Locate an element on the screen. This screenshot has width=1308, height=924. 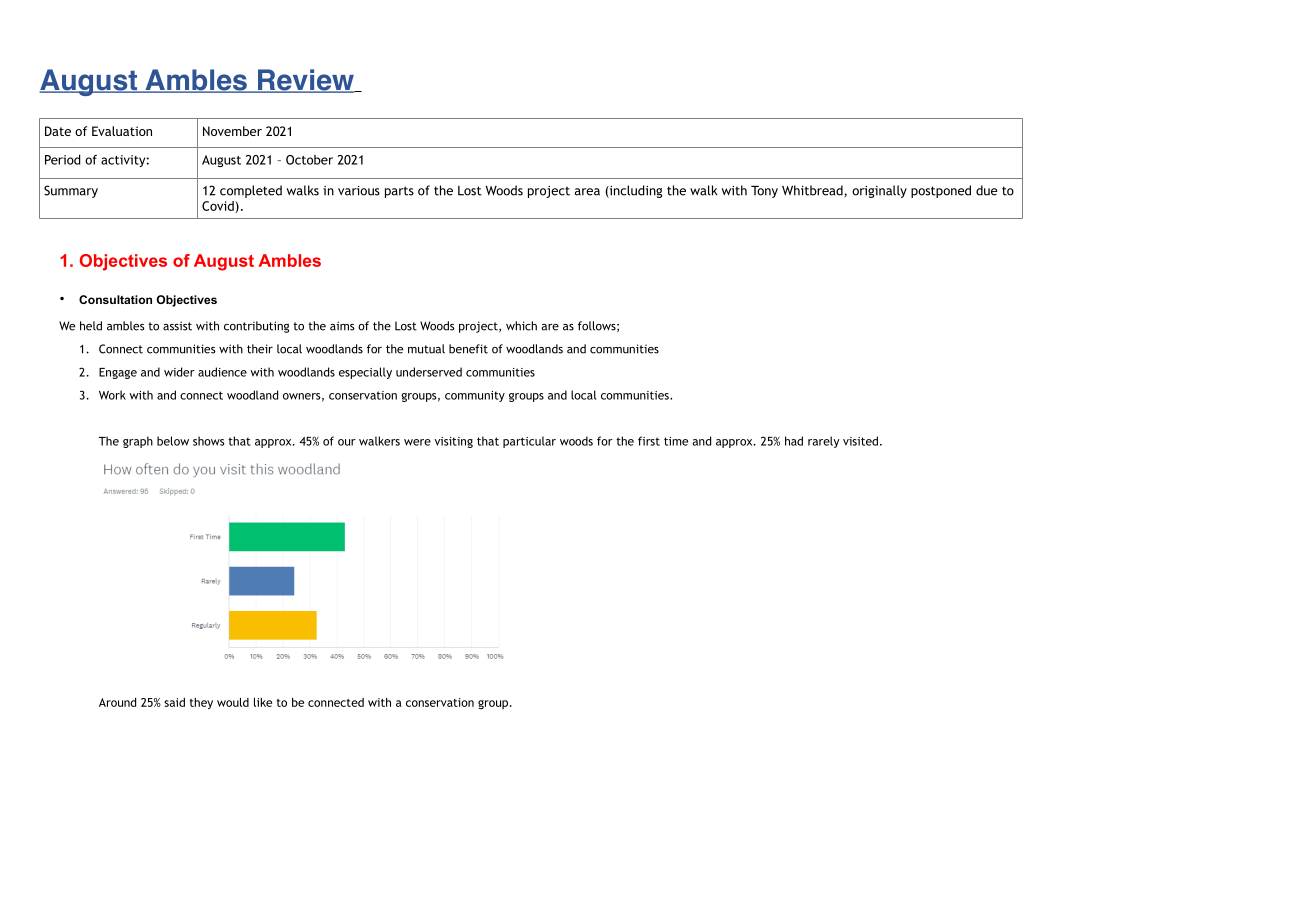
community is located at coordinates (475, 396).
